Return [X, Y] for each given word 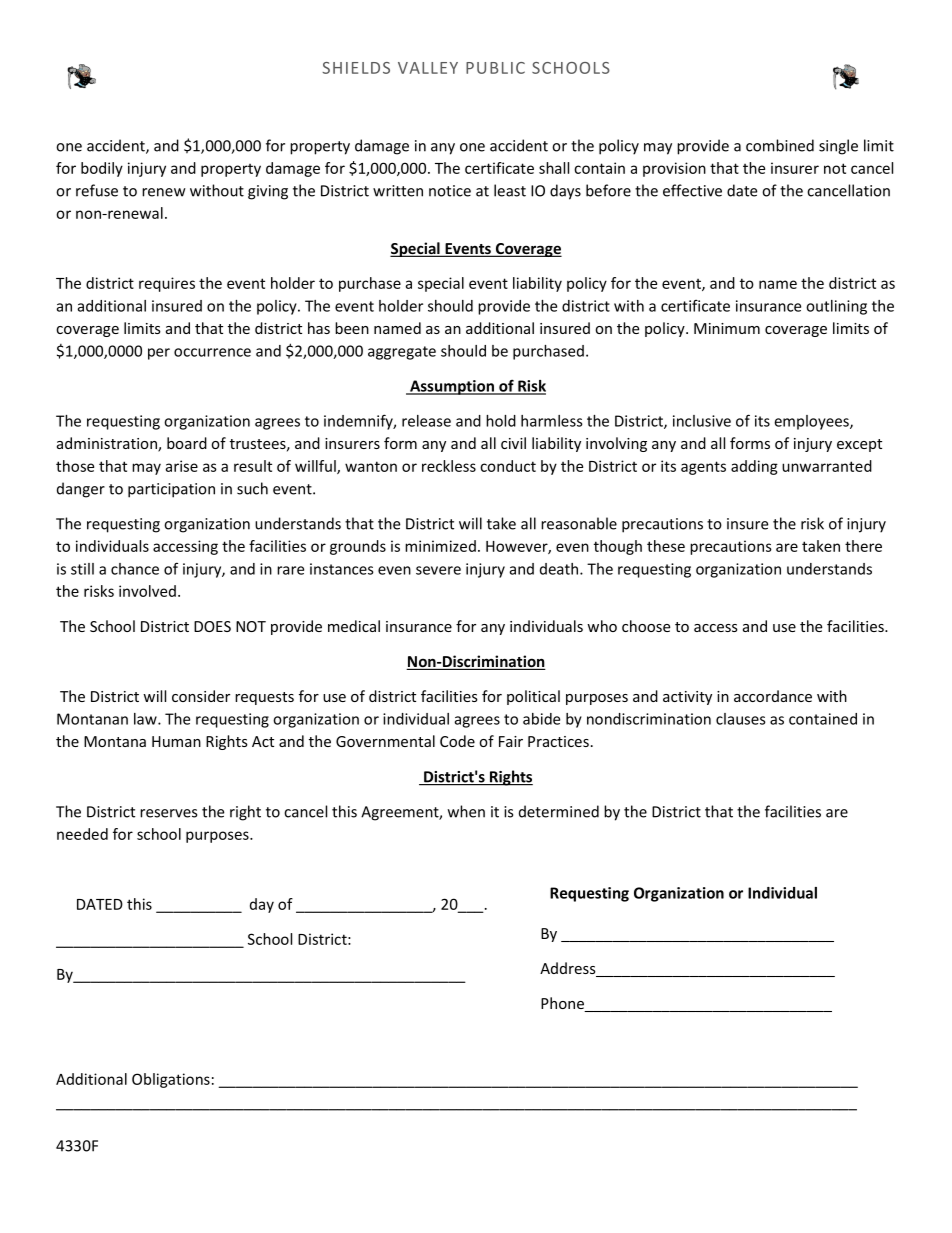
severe [438, 570]
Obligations [171, 1080]
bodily [102, 169]
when [466, 811]
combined [780, 145]
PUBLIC [495, 68]
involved [147, 591]
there [863, 546]
